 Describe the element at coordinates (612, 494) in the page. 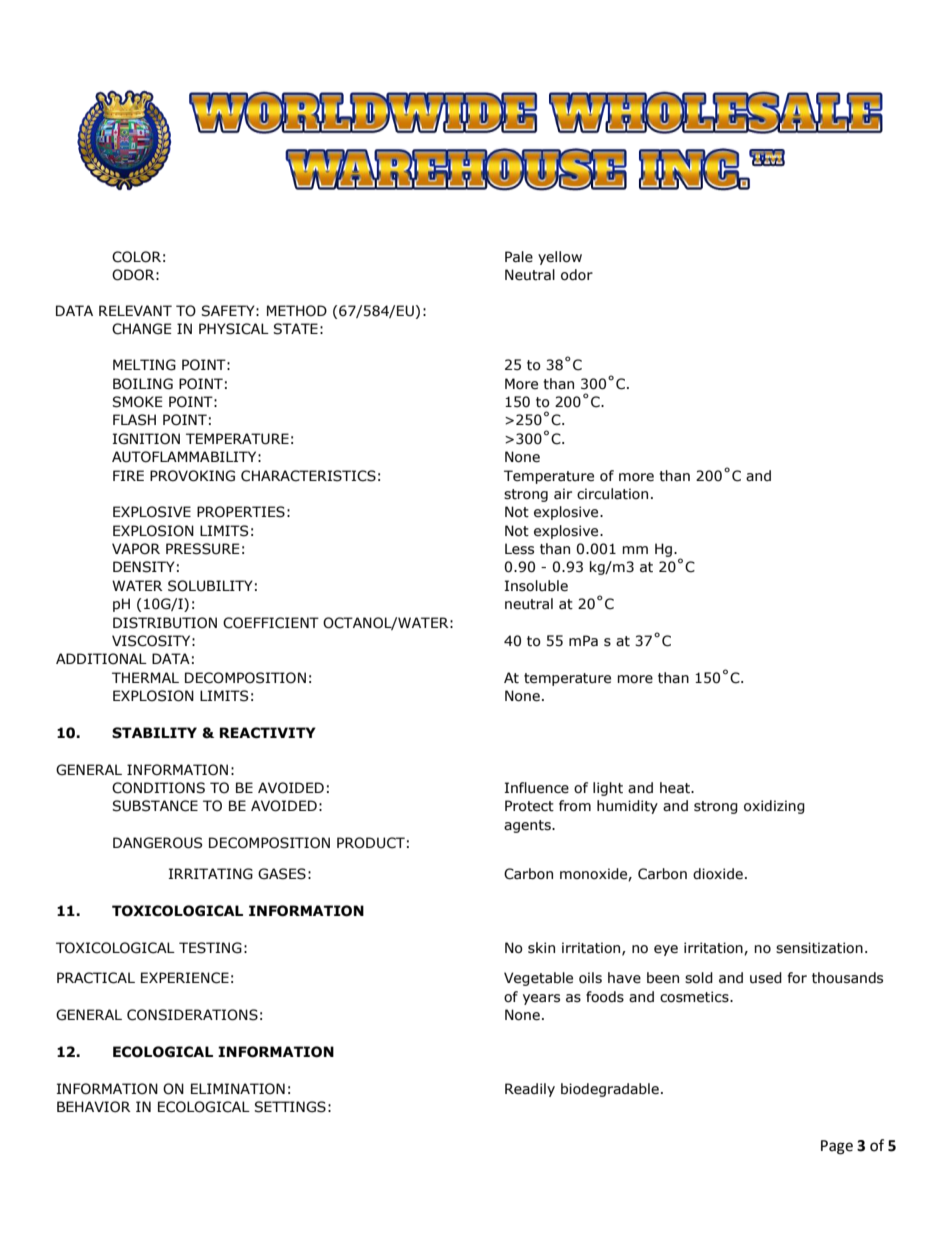

I see `circulation` at that location.
